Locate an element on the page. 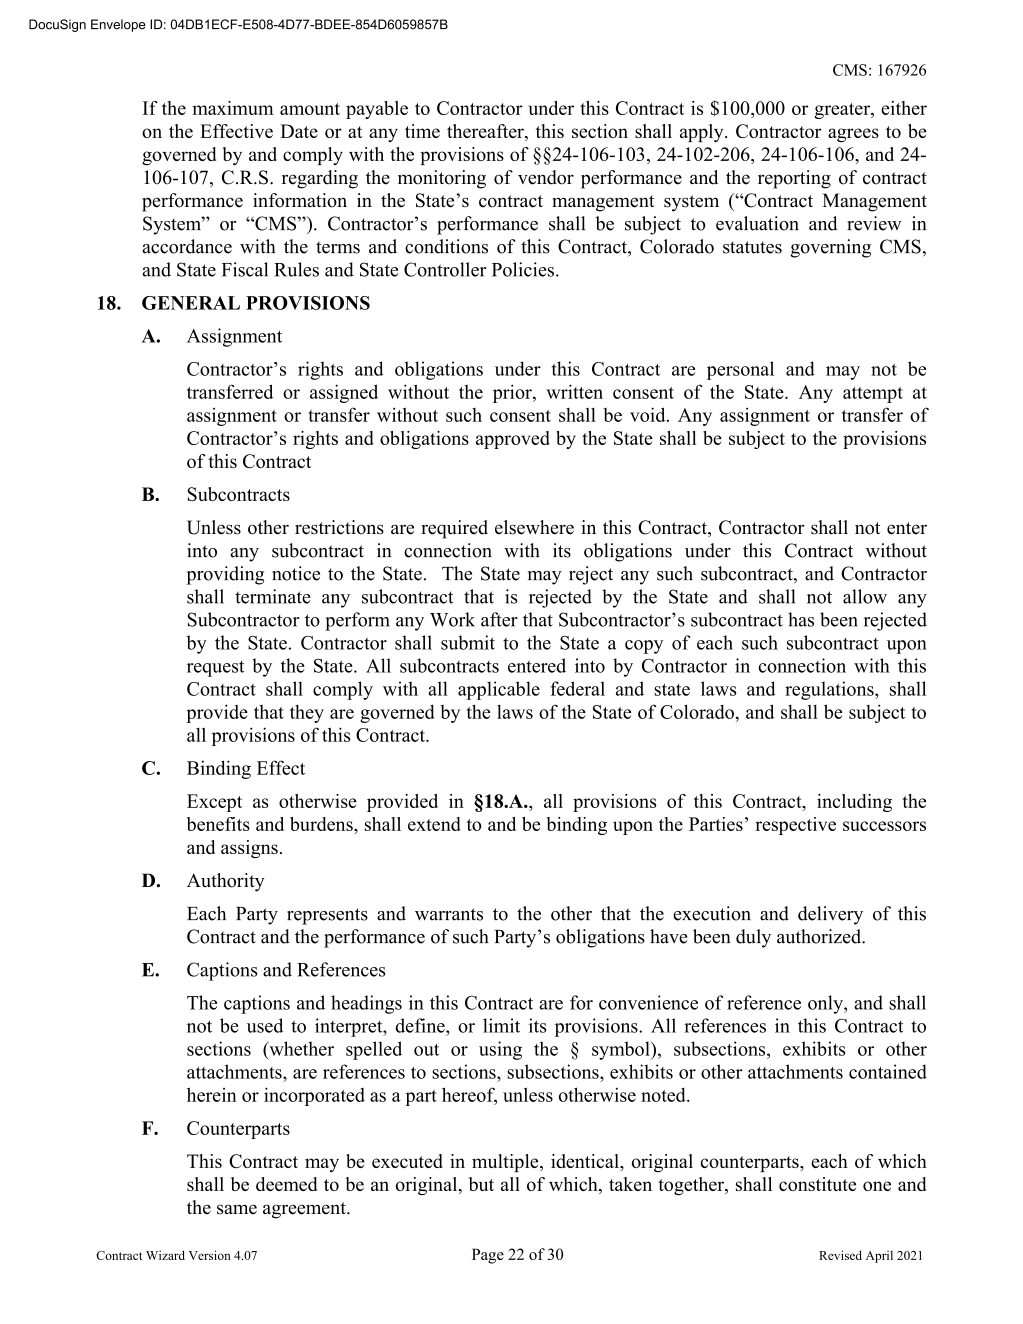 The width and height of the image is (1023, 1324). assigns is located at coordinates (249, 849).
